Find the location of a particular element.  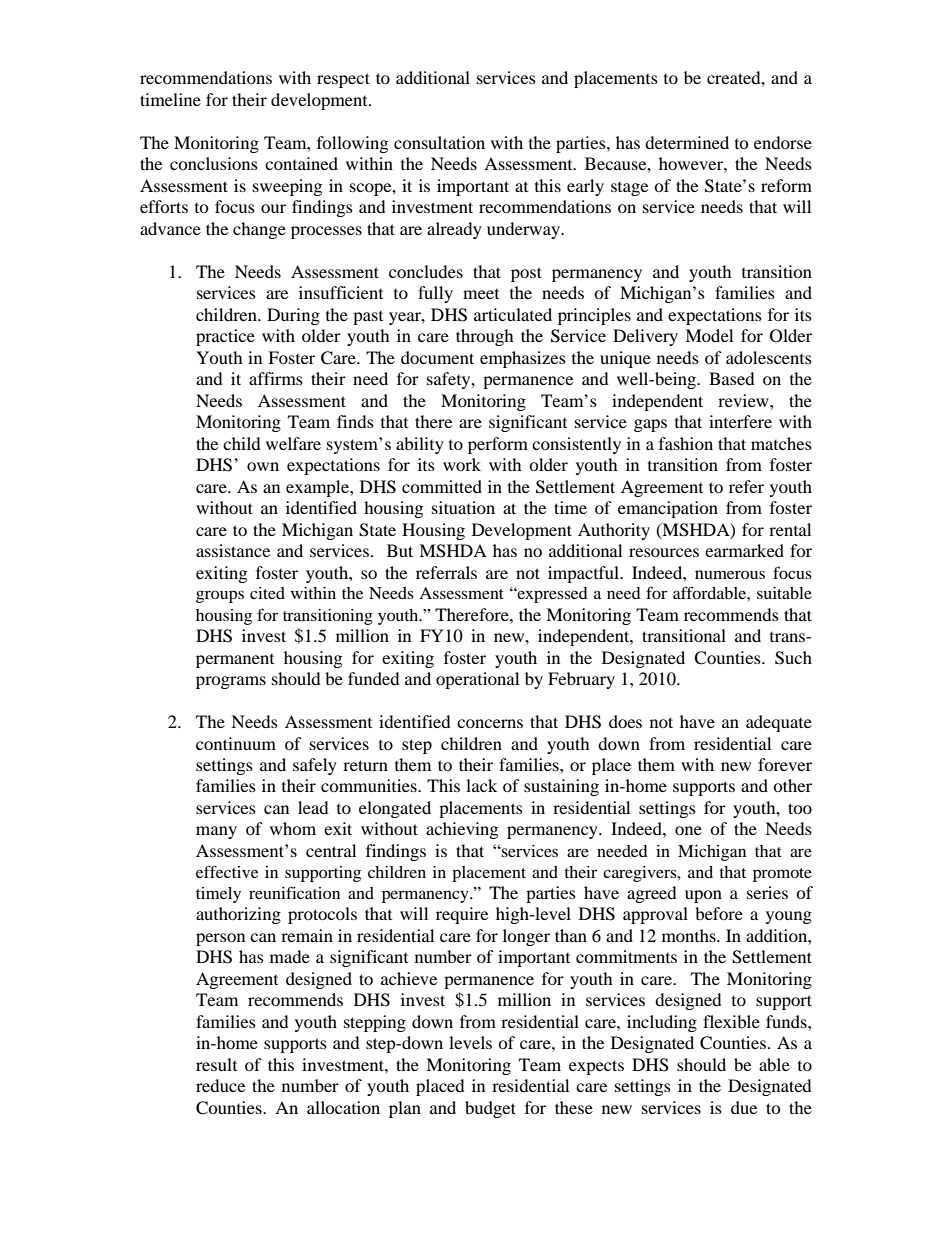

conclusions is located at coordinates (214, 163).
